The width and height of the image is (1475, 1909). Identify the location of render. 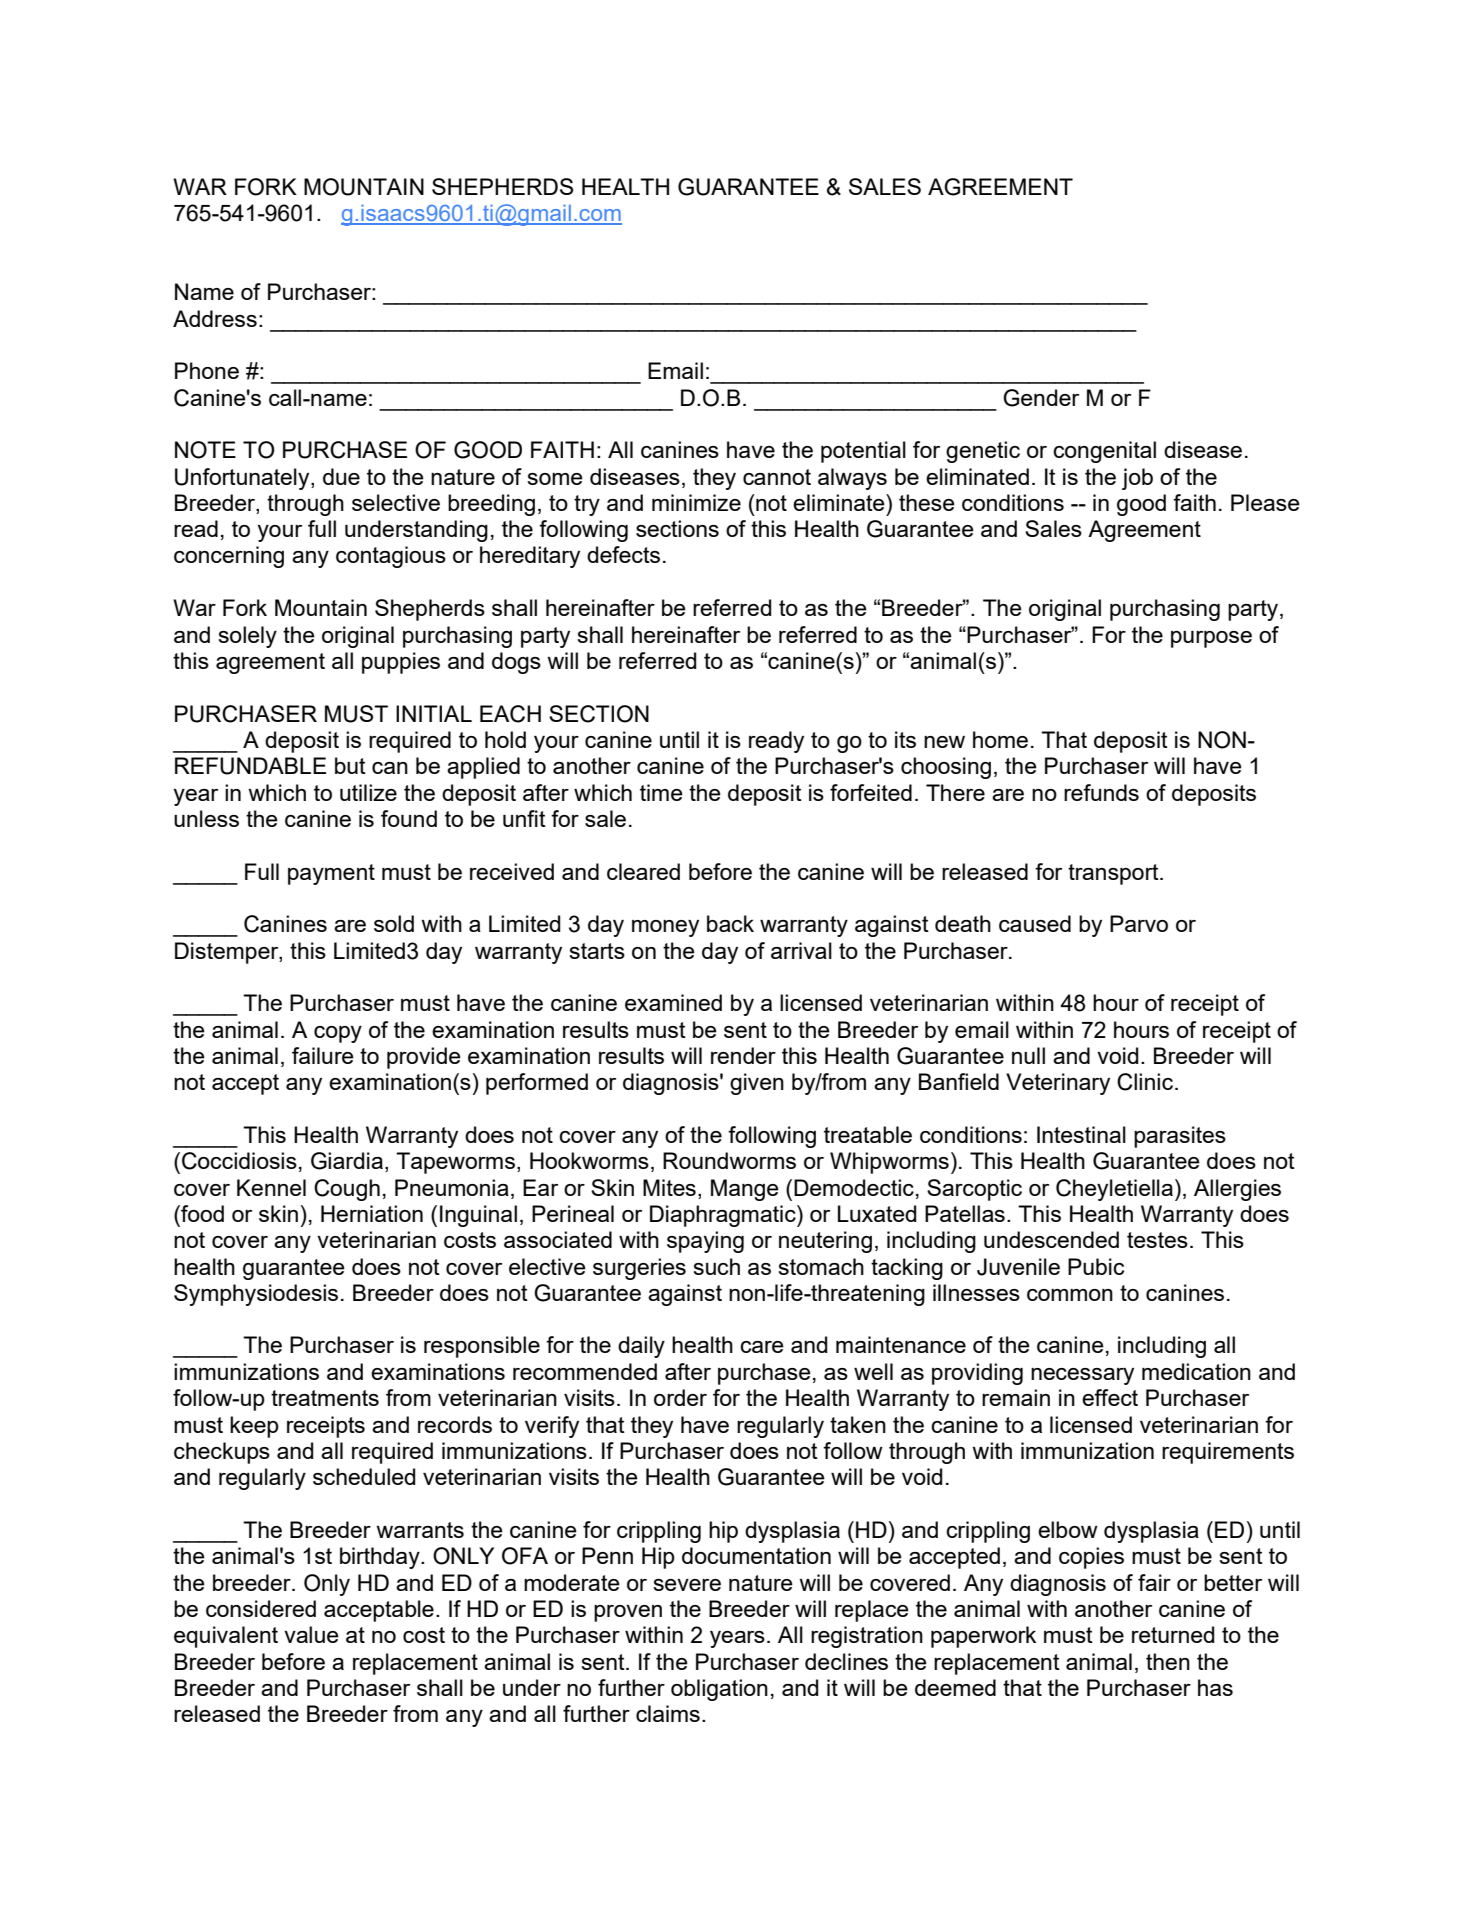
(743, 1055).
